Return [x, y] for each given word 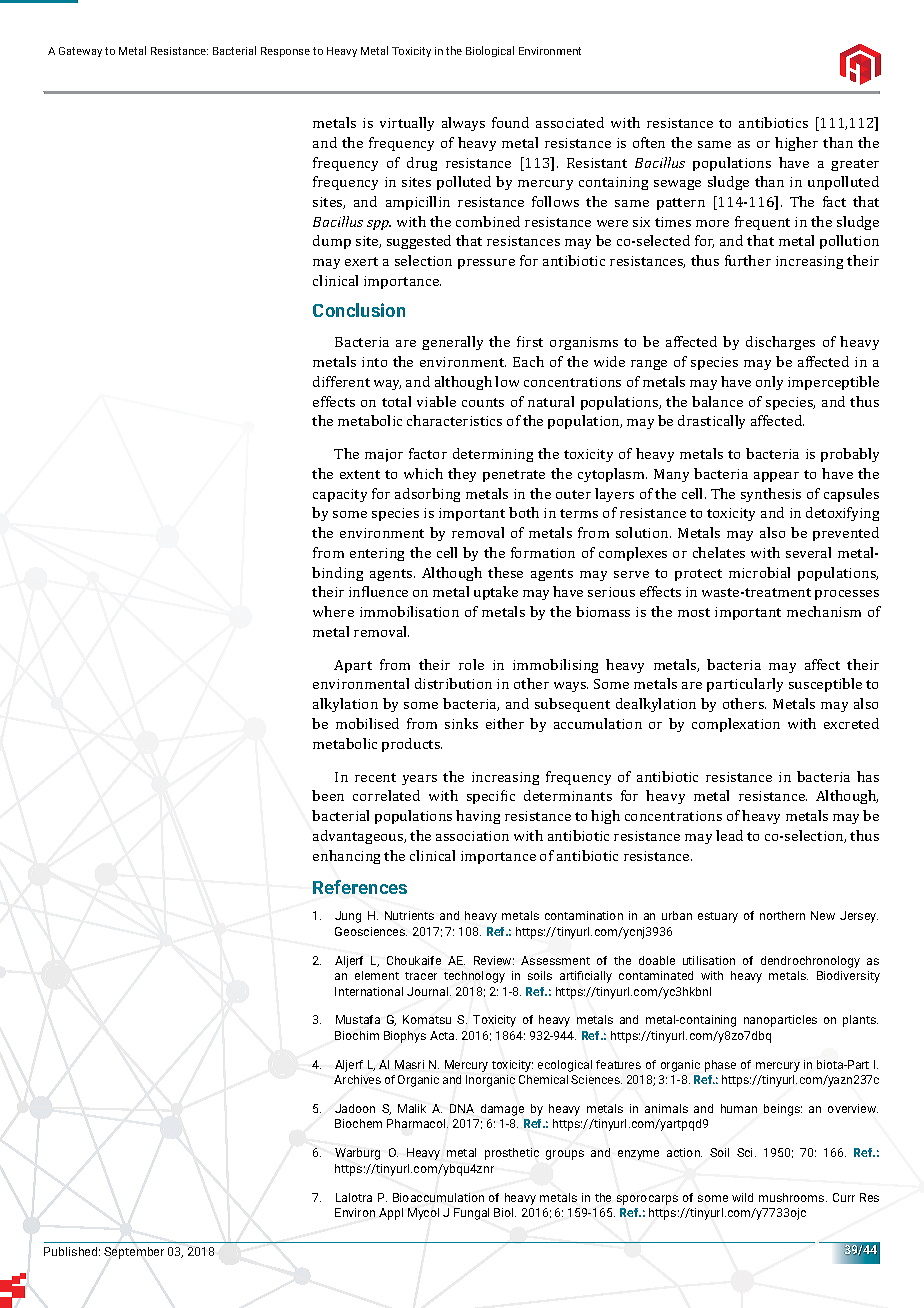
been [328, 795]
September [134, 1253]
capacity [340, 495]
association [472, 836]
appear [776, 477]
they [462, 475]
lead [729, 835]
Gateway [80, 52]
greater [855, 165]
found [510, 122]
